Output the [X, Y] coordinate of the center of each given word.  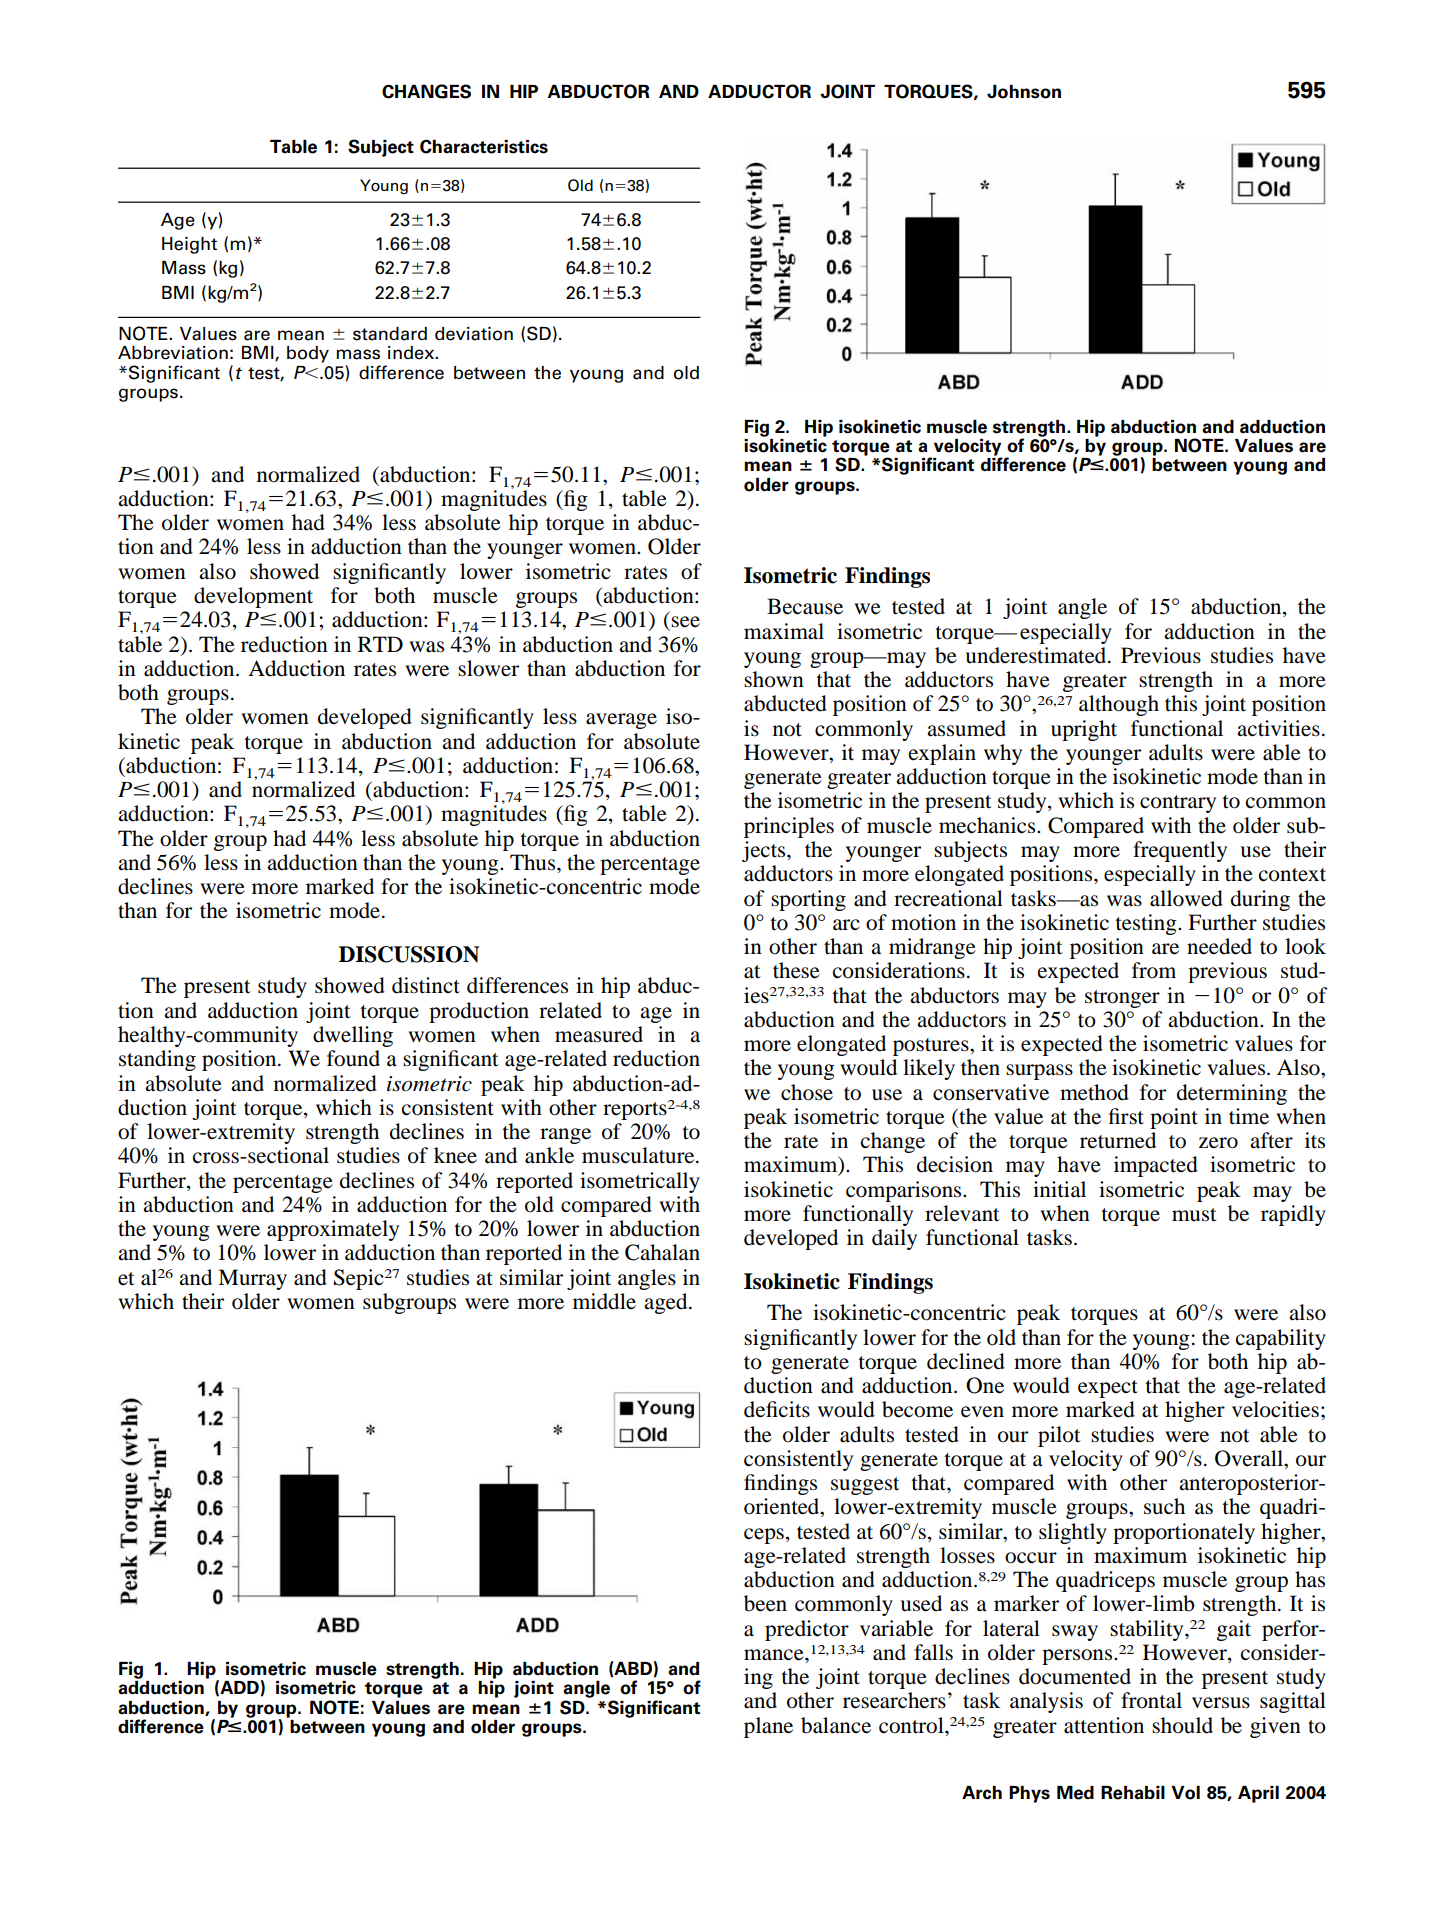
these [796, 970]
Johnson [1024, 92]
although [1119, 705]
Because [805, 606]
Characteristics [484, 146]
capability [1281, 1339]
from [1154, 970]
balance [836, 1725]
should [1182, 1725]
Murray [252, 1279]
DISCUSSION [409, 954]
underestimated [1037, 655]
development [253, 597]
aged [667, 1303]
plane [768, 1727]
